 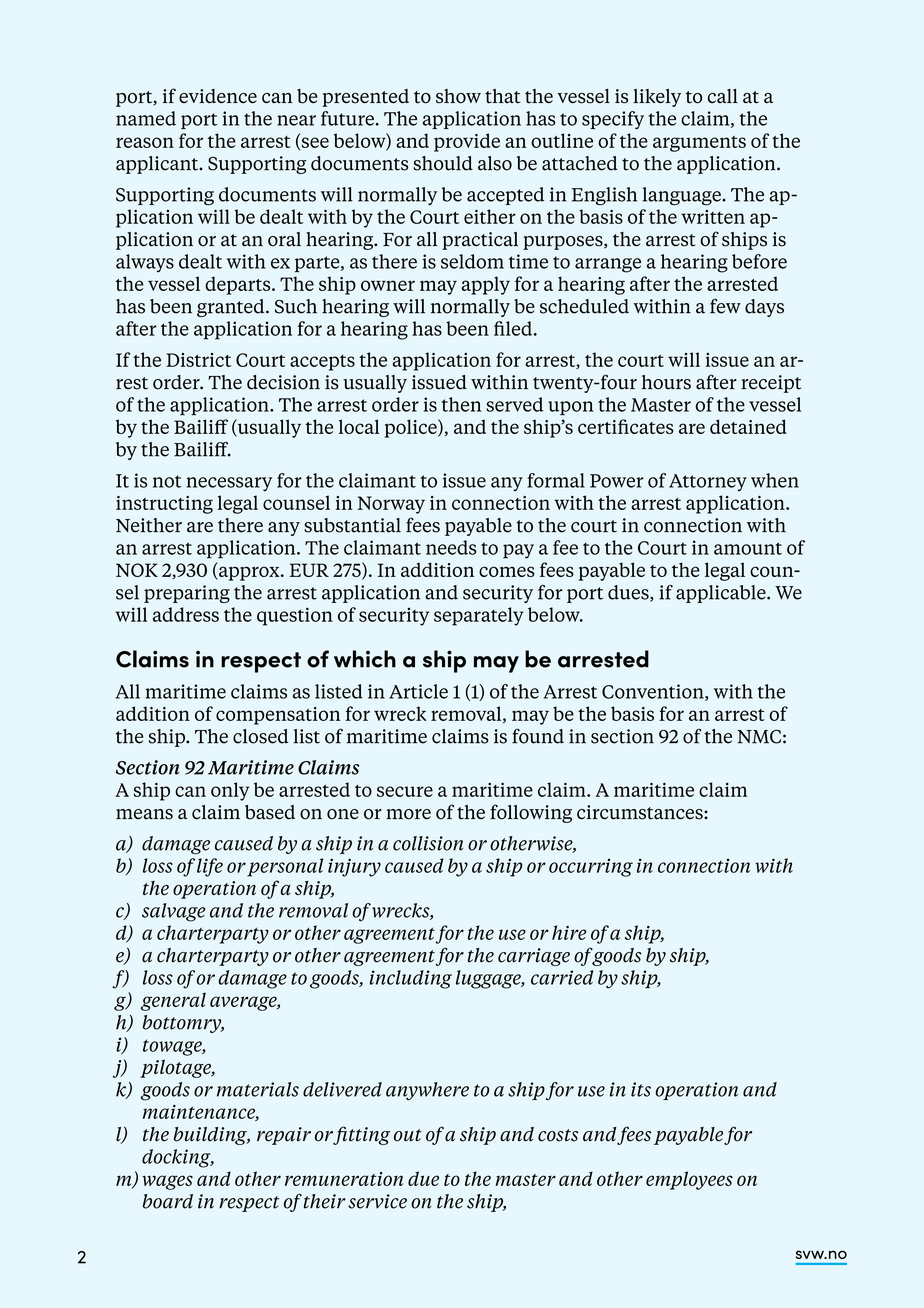 What do you see at coordinates (722, 594) in the document?
I see `applicable` at bounding box center [722, 594].
